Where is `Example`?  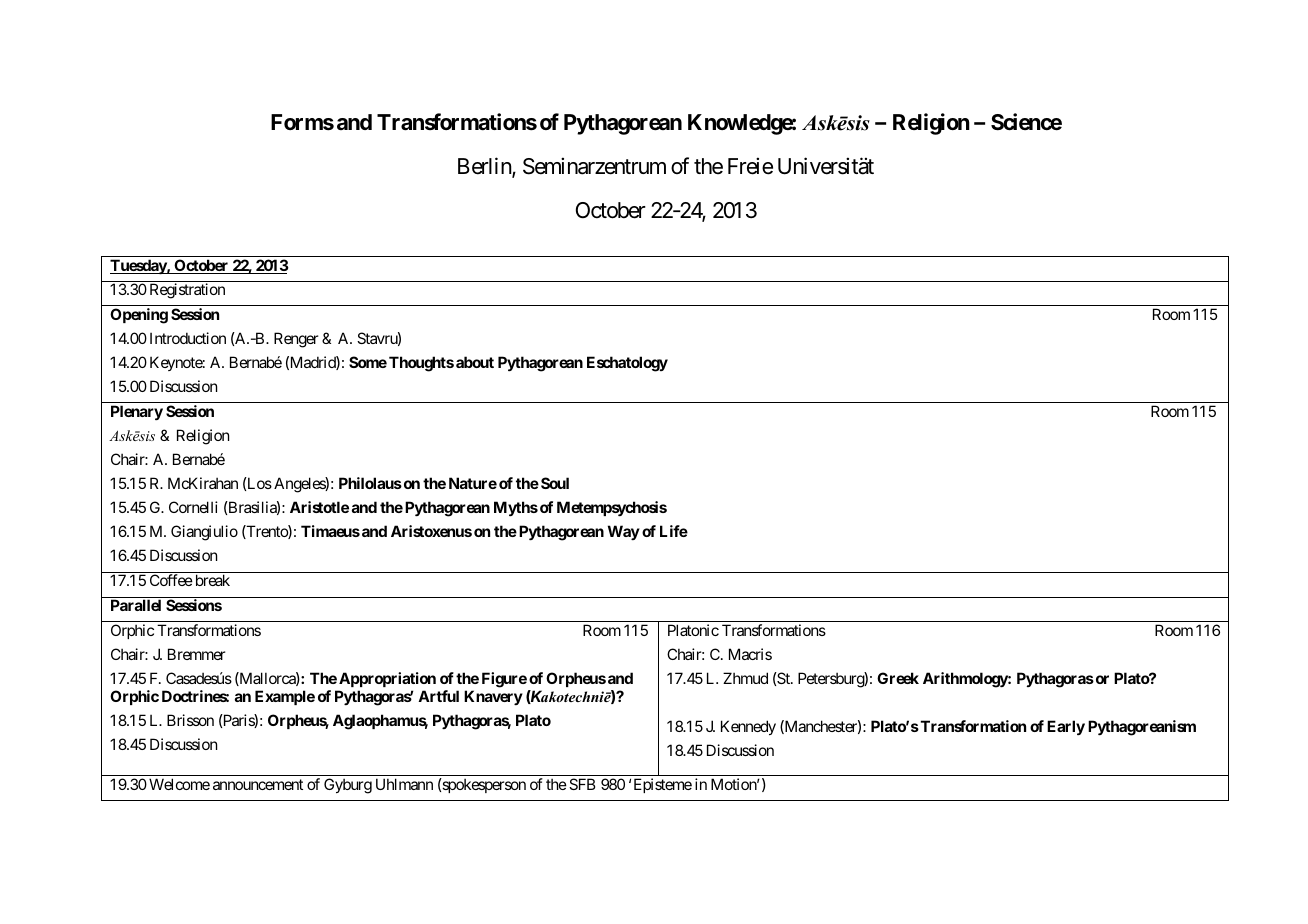
Example is located at coordinates (285, 697).
